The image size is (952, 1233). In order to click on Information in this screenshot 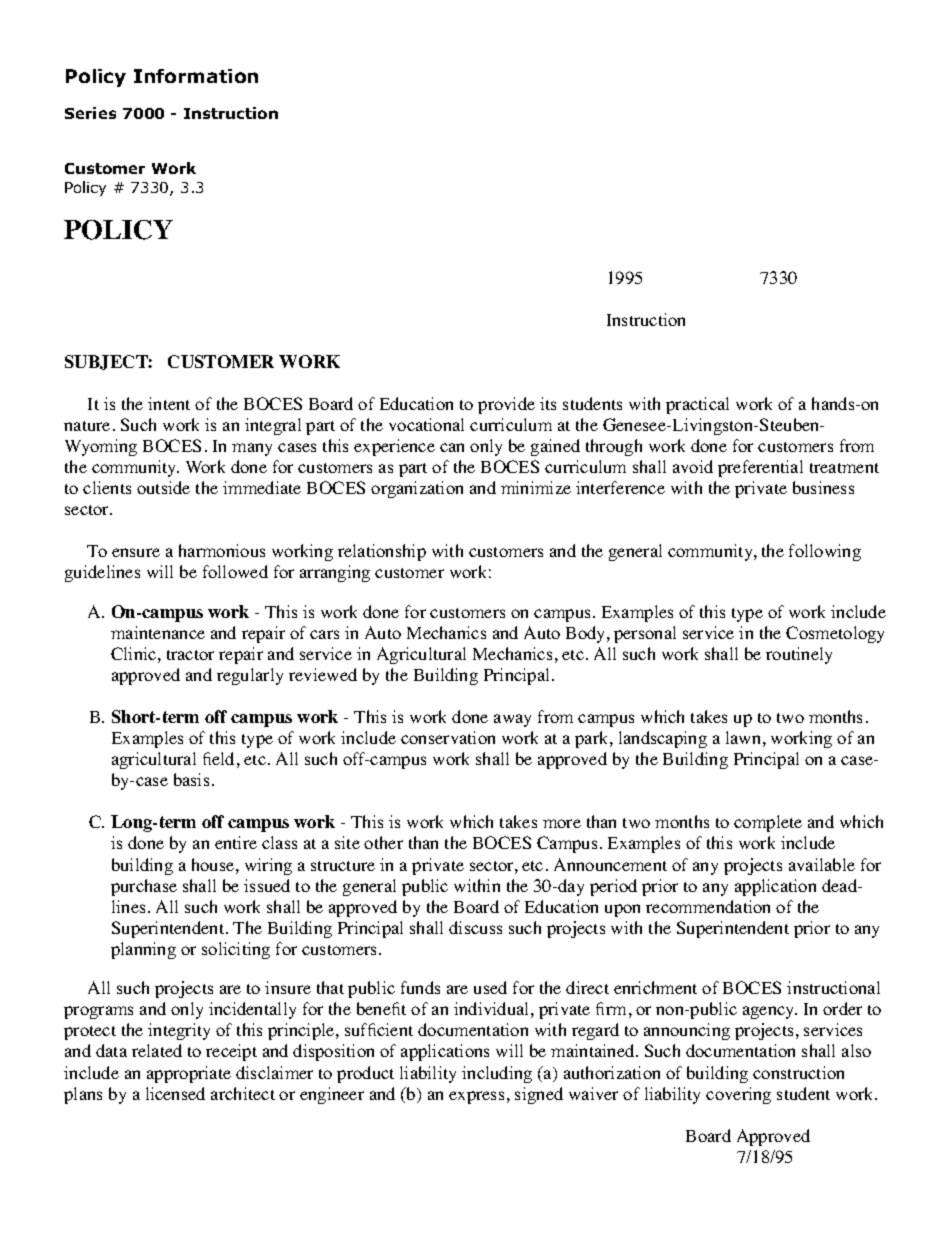, I will do `click(196, 76)`.
